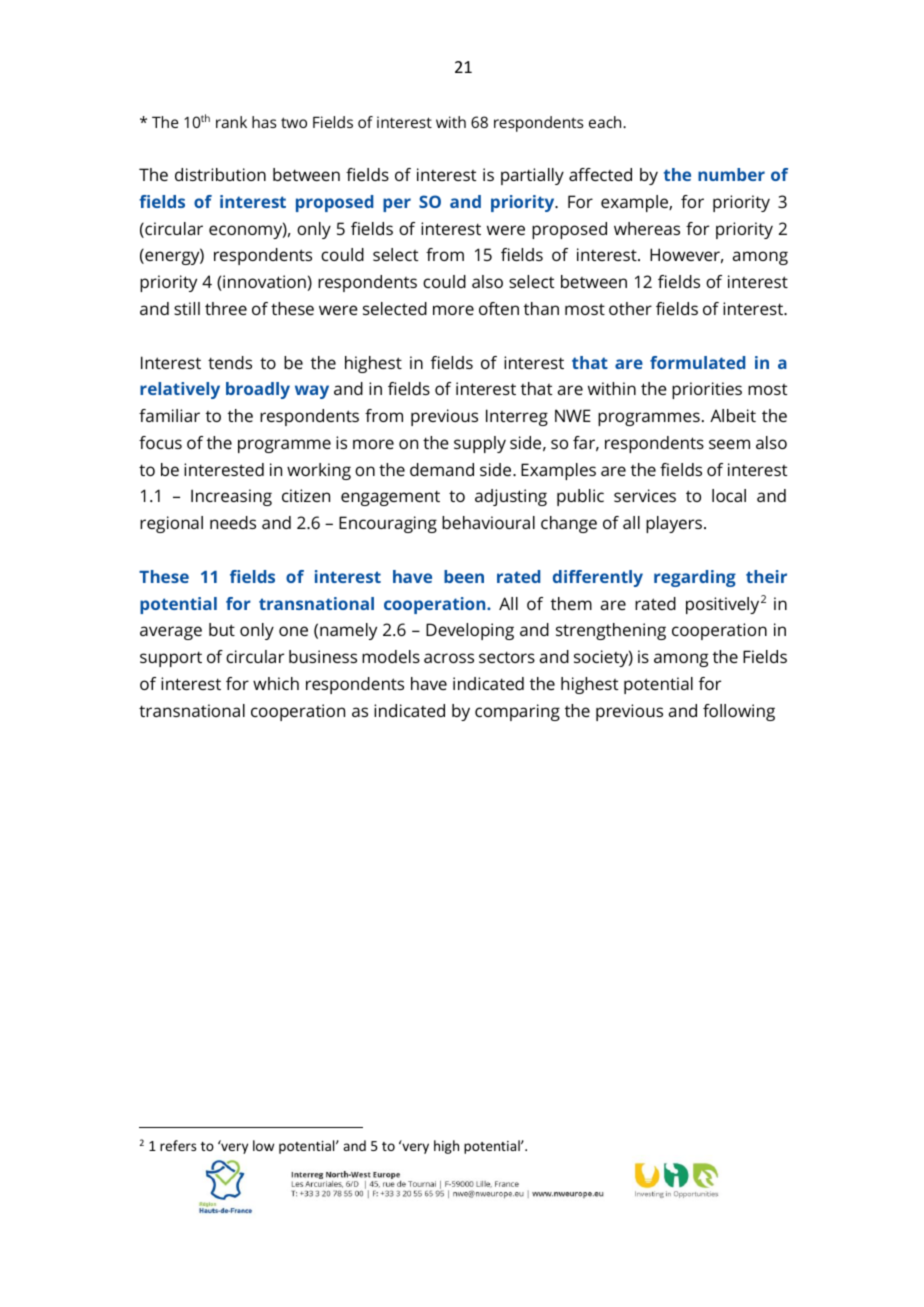 The height and width of the screenshot is (1307, 924). Describe the element at coordinates (517, 712) in the screenshot. I see `comparing` at that location.
